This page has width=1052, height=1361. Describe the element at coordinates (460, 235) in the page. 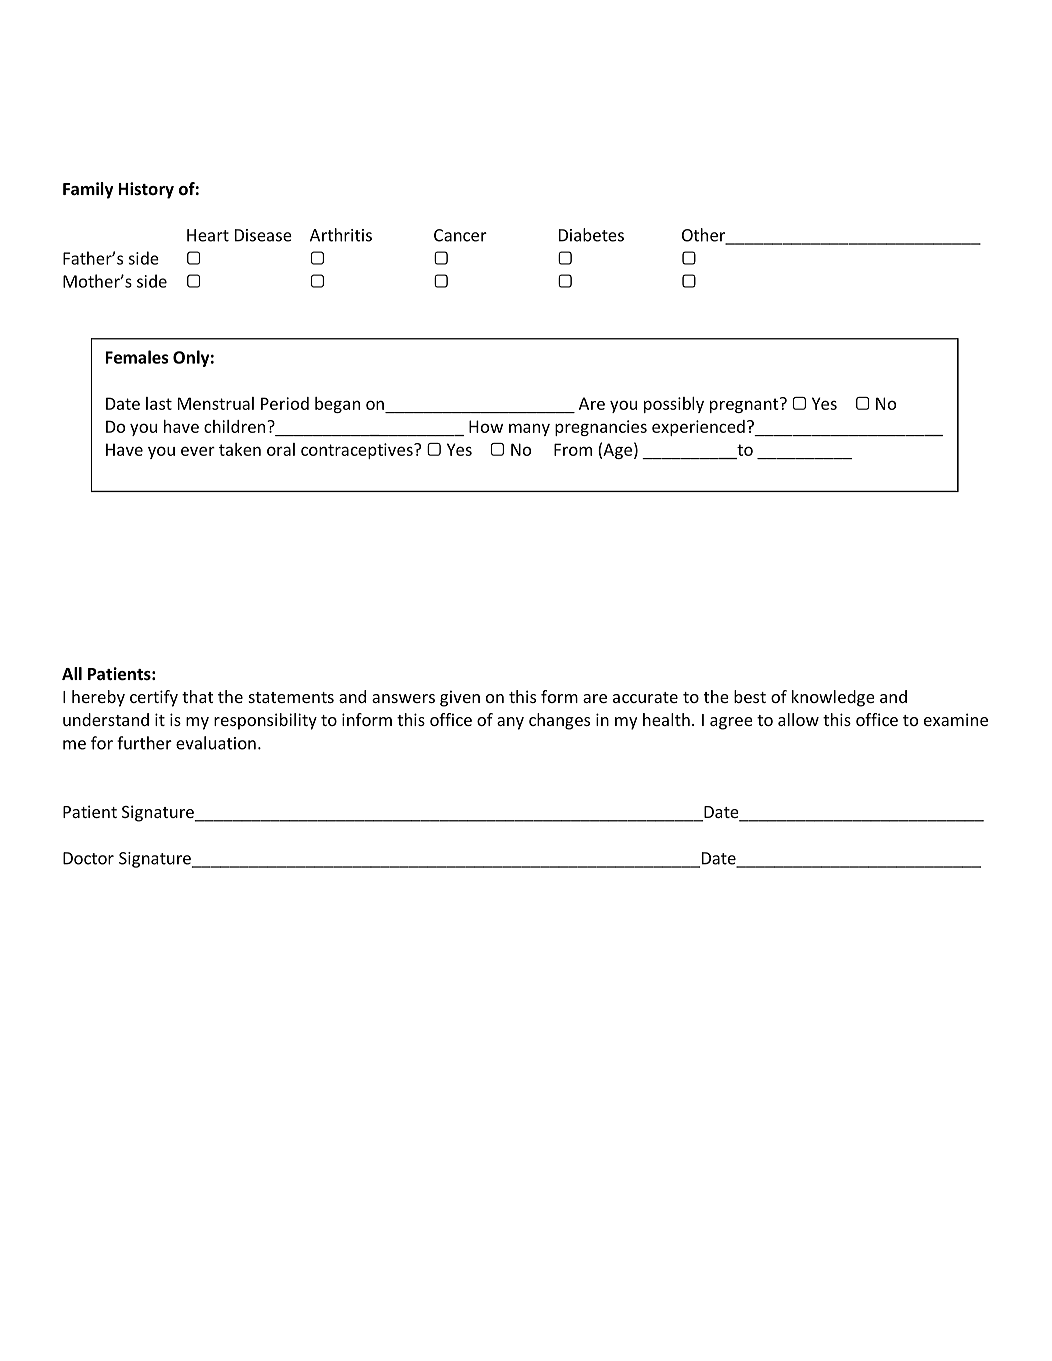

I see `Cancer` at that location.
